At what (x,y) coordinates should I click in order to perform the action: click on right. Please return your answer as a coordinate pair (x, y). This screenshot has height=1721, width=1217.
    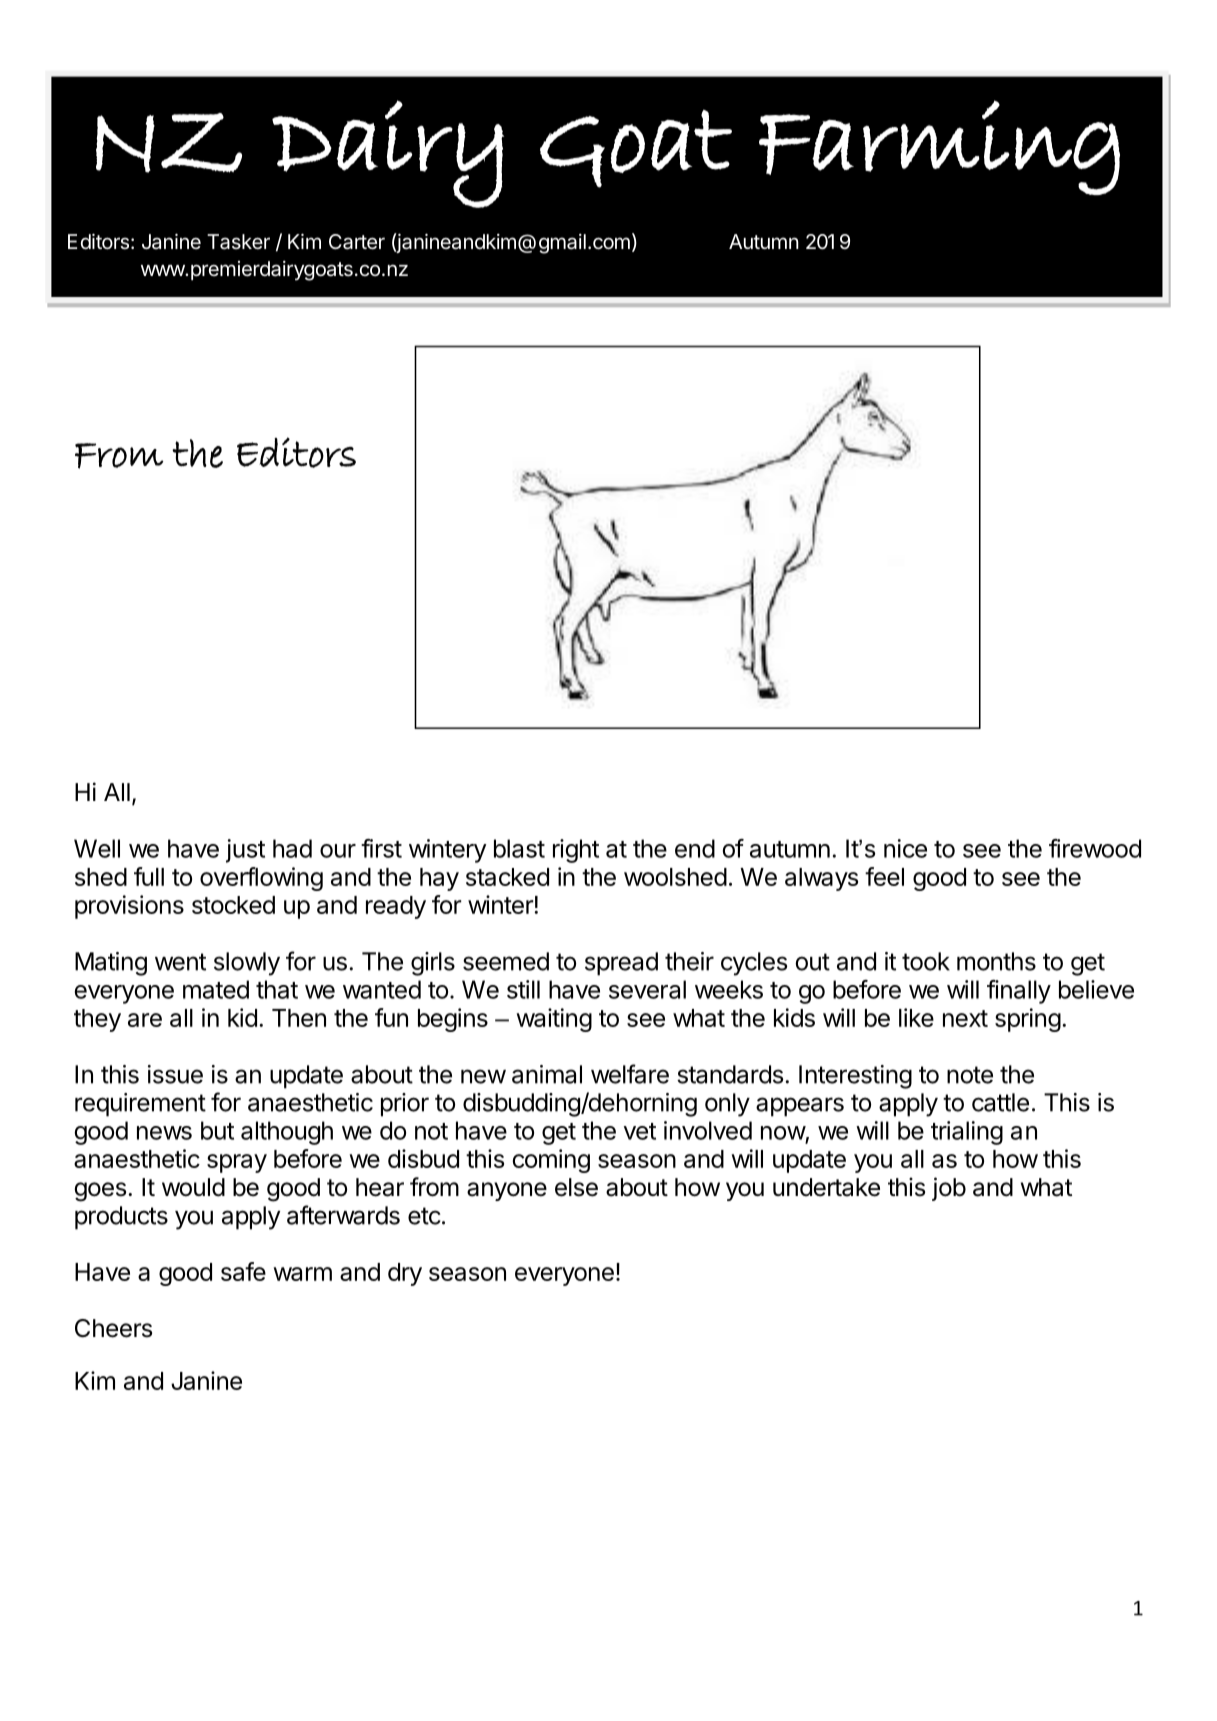
    Looking at the image, I should click on (576, 851).
